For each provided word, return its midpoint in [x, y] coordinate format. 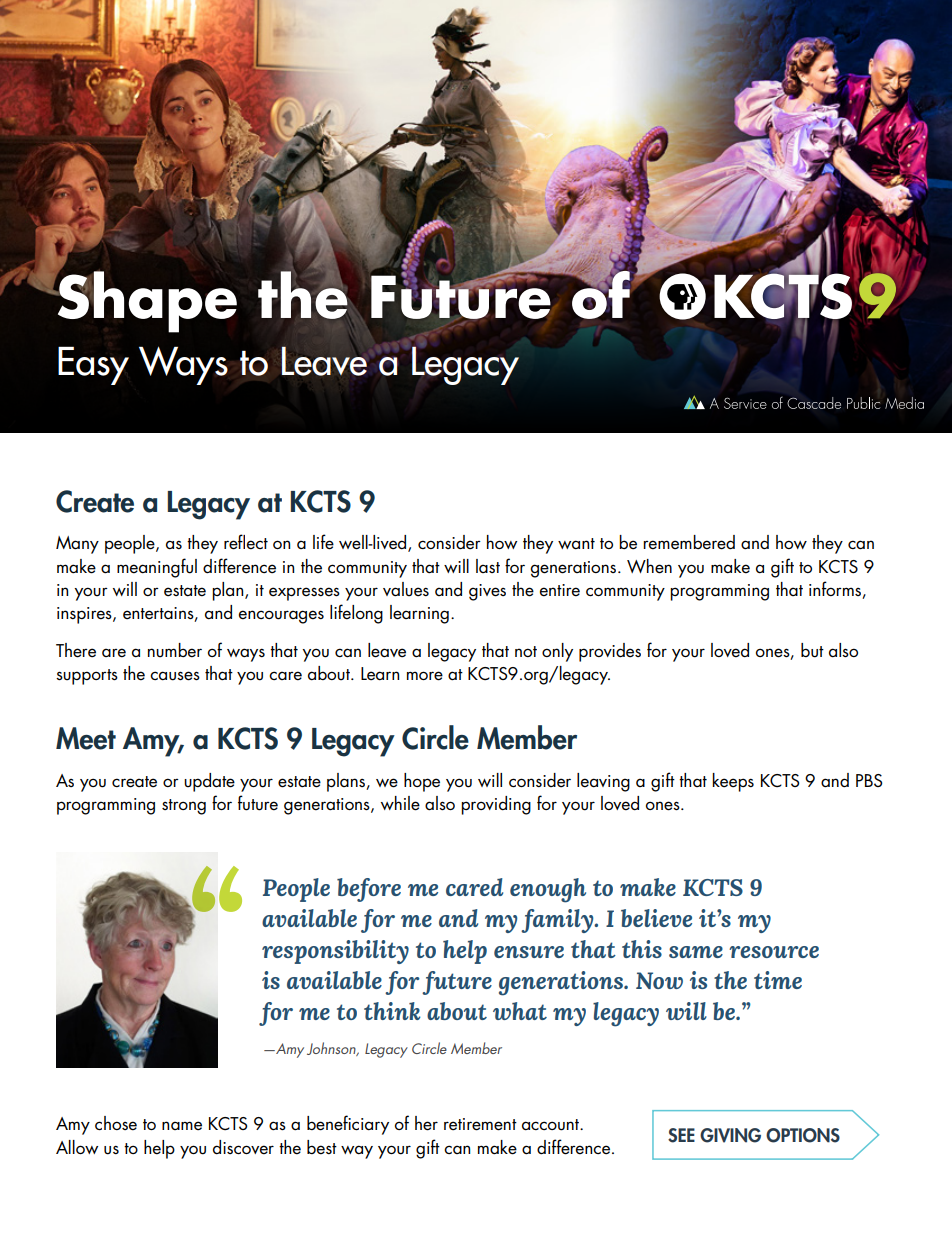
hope [422, 782]
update [209, 782]
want [576, 544]
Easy [93, 365]
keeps [733, 782]
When [649, 566]
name [182, 1126]
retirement [480, 1124]
